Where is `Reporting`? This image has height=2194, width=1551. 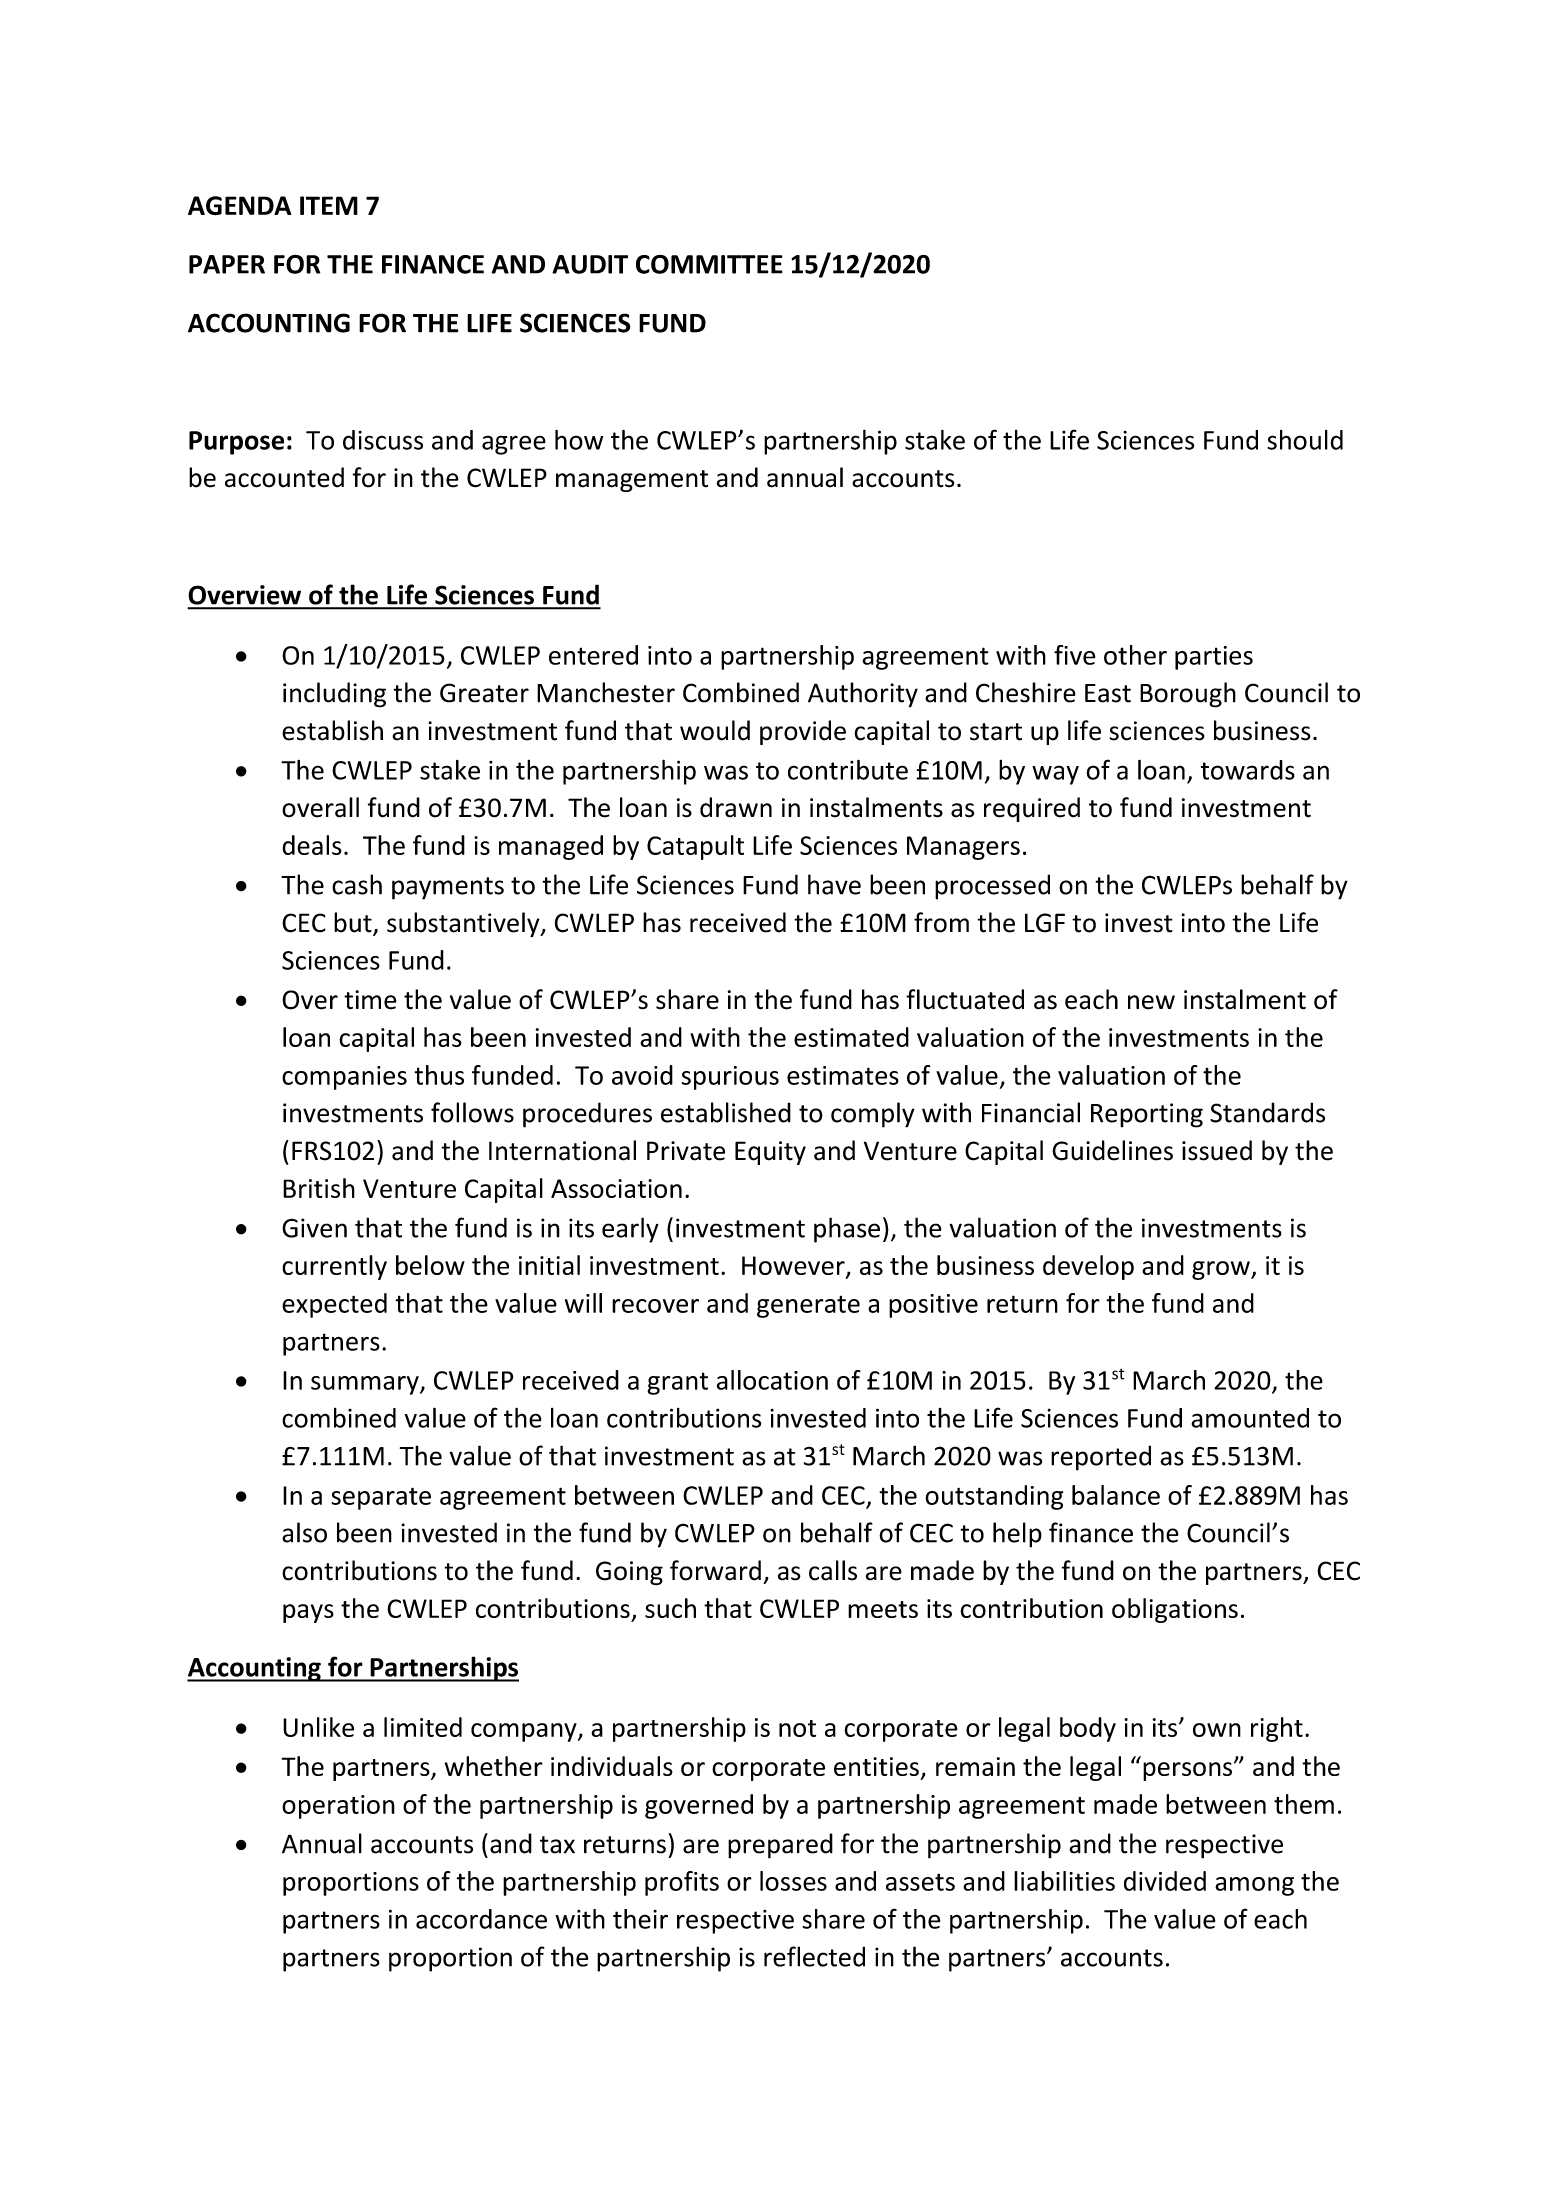 Reporting is located at coordinates (1147, 1115).
